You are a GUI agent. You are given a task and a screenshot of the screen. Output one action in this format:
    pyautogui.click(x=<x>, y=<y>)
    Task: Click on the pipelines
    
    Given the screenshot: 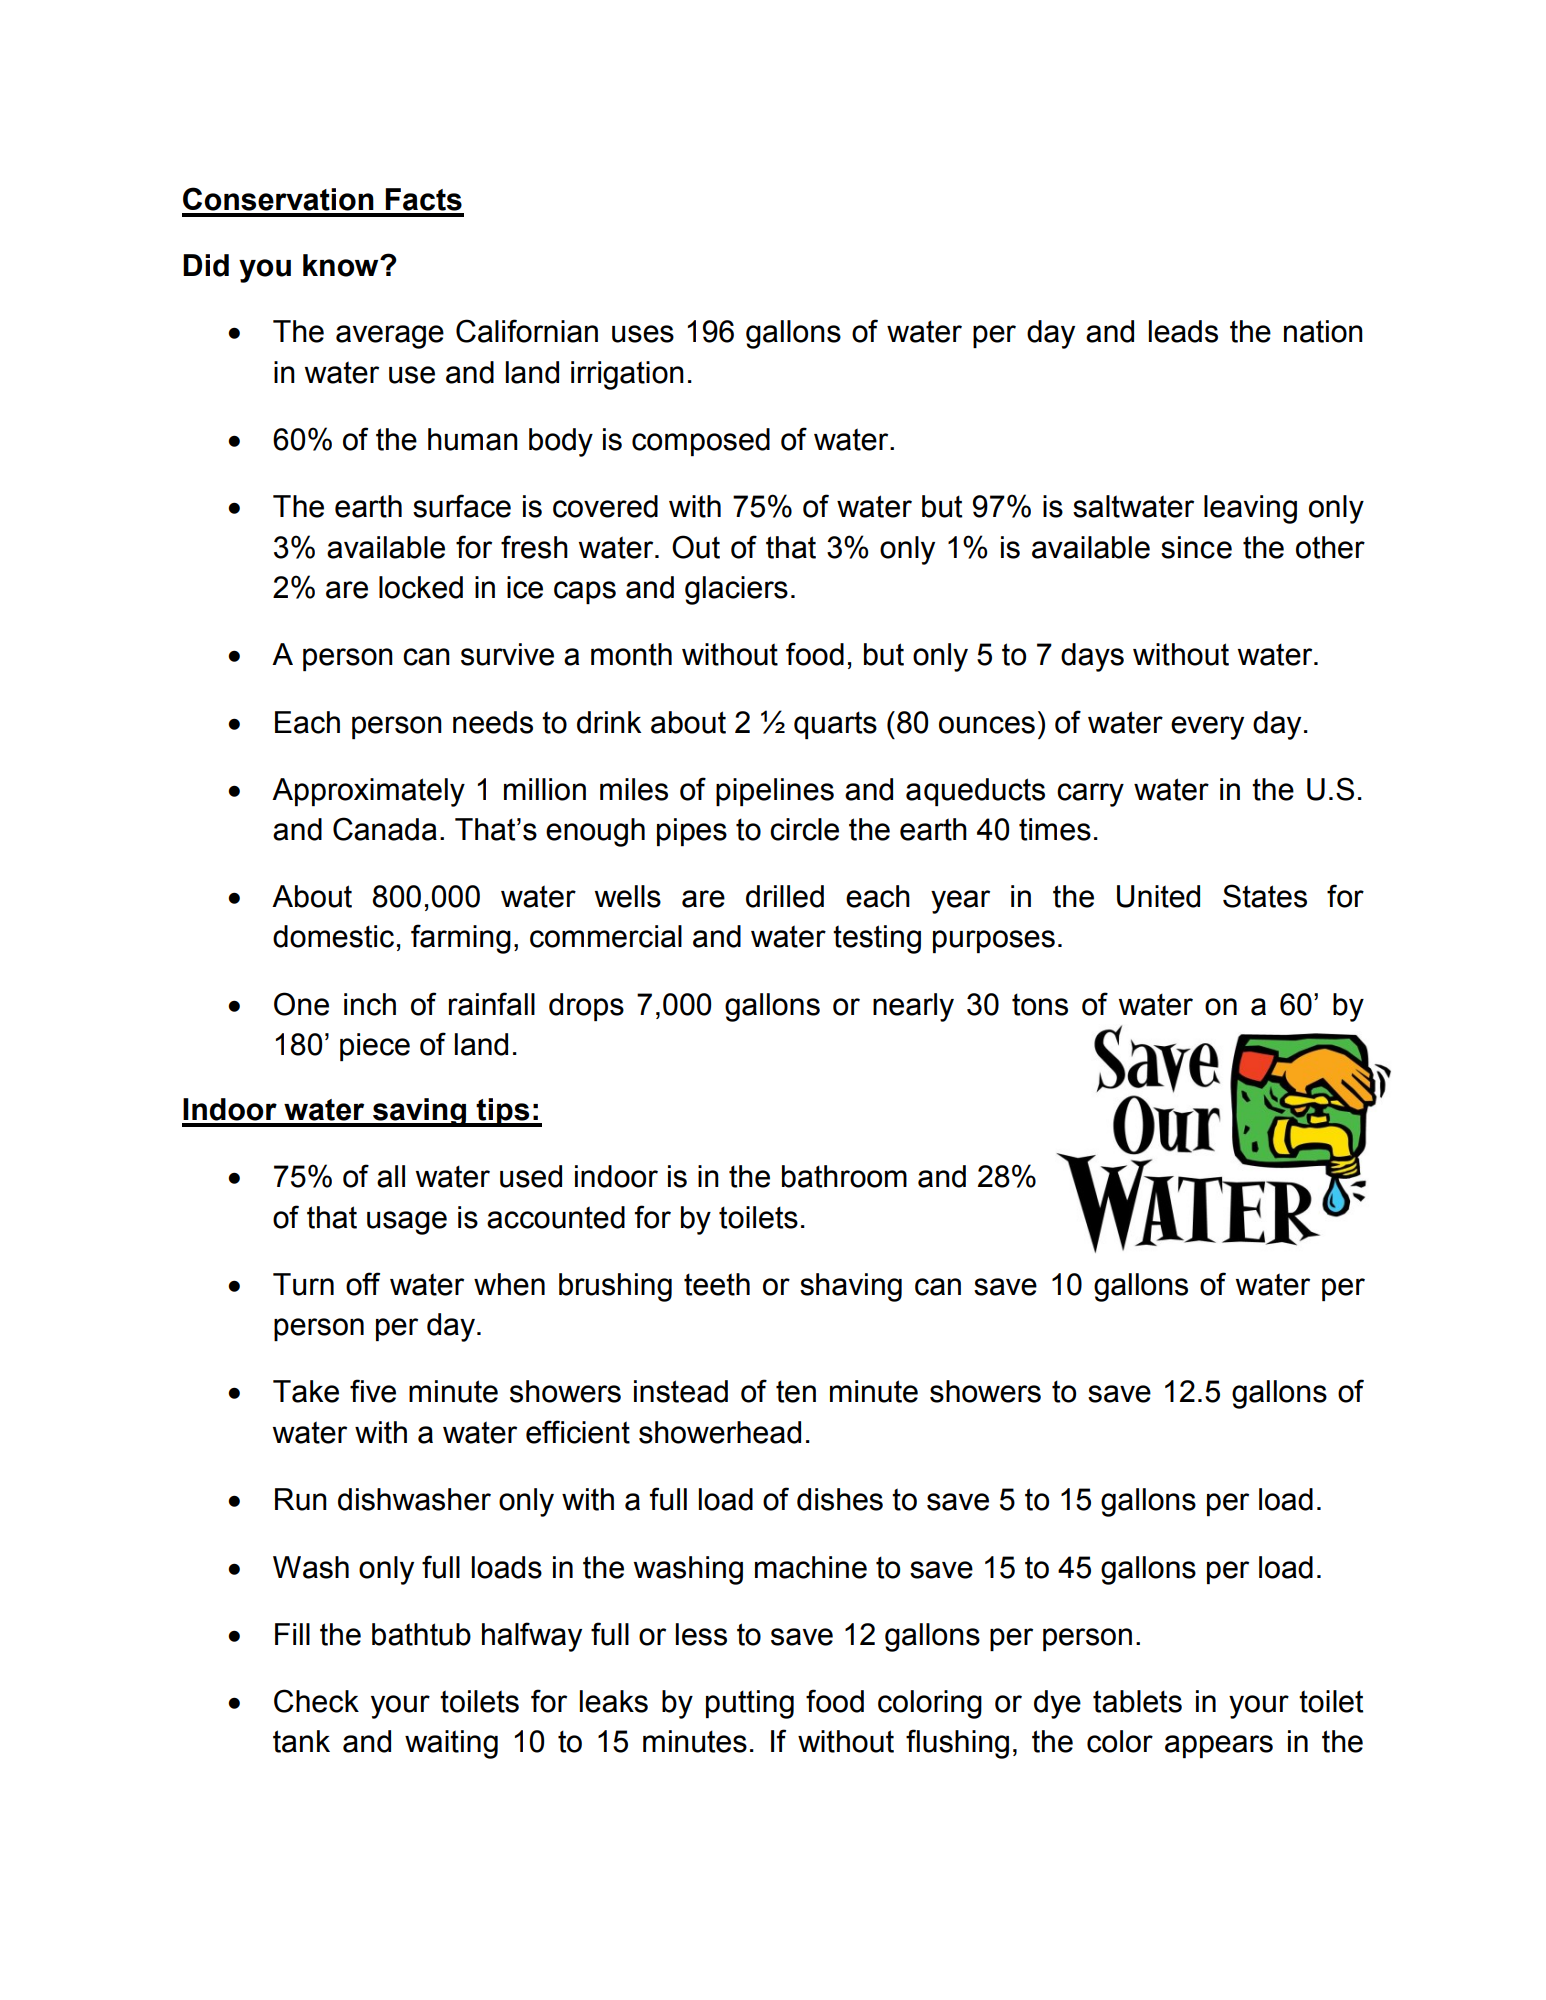 What is the action you would take?
    pyautogui.click(x=775, y=792)
